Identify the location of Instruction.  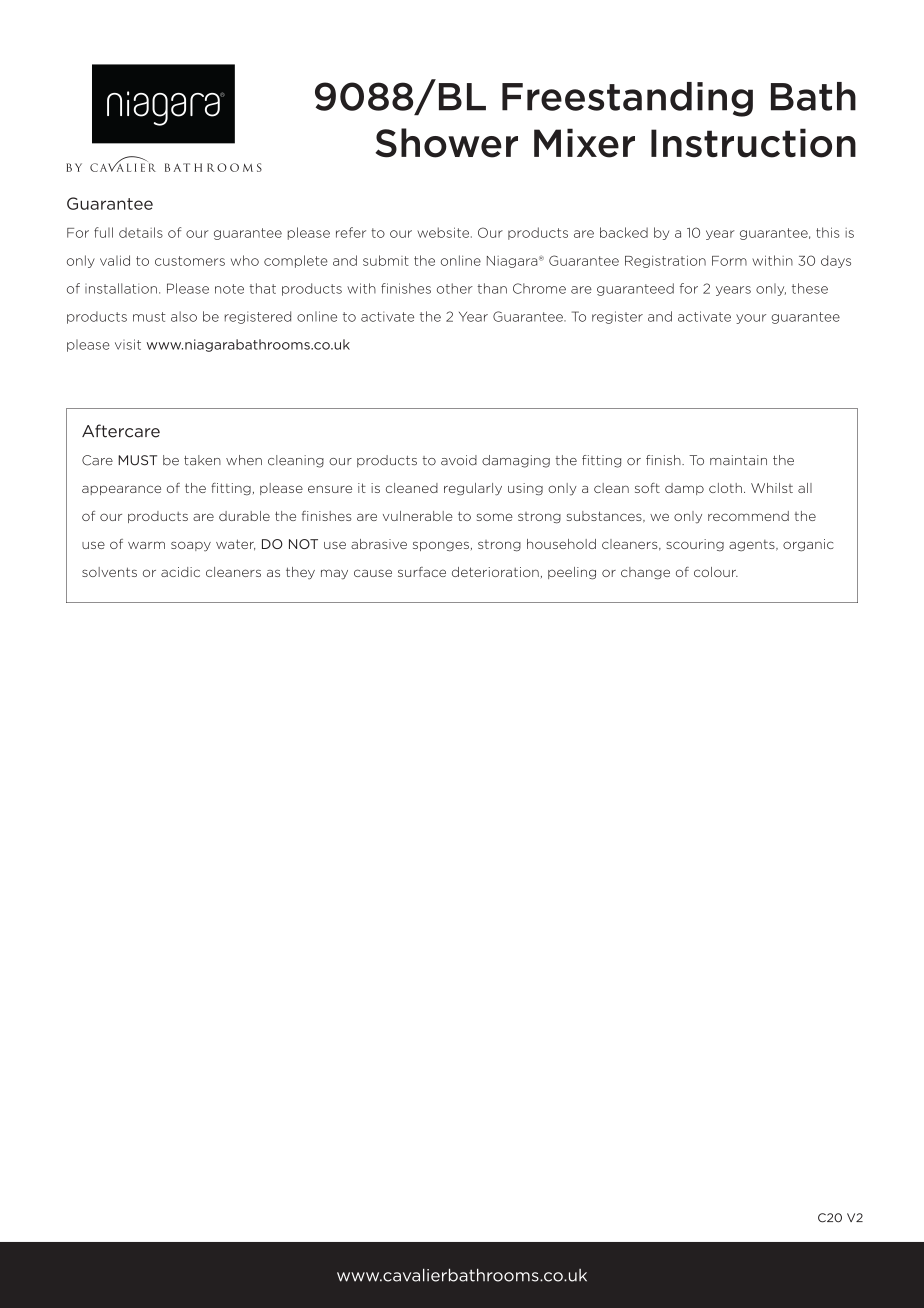
(753, 143).
